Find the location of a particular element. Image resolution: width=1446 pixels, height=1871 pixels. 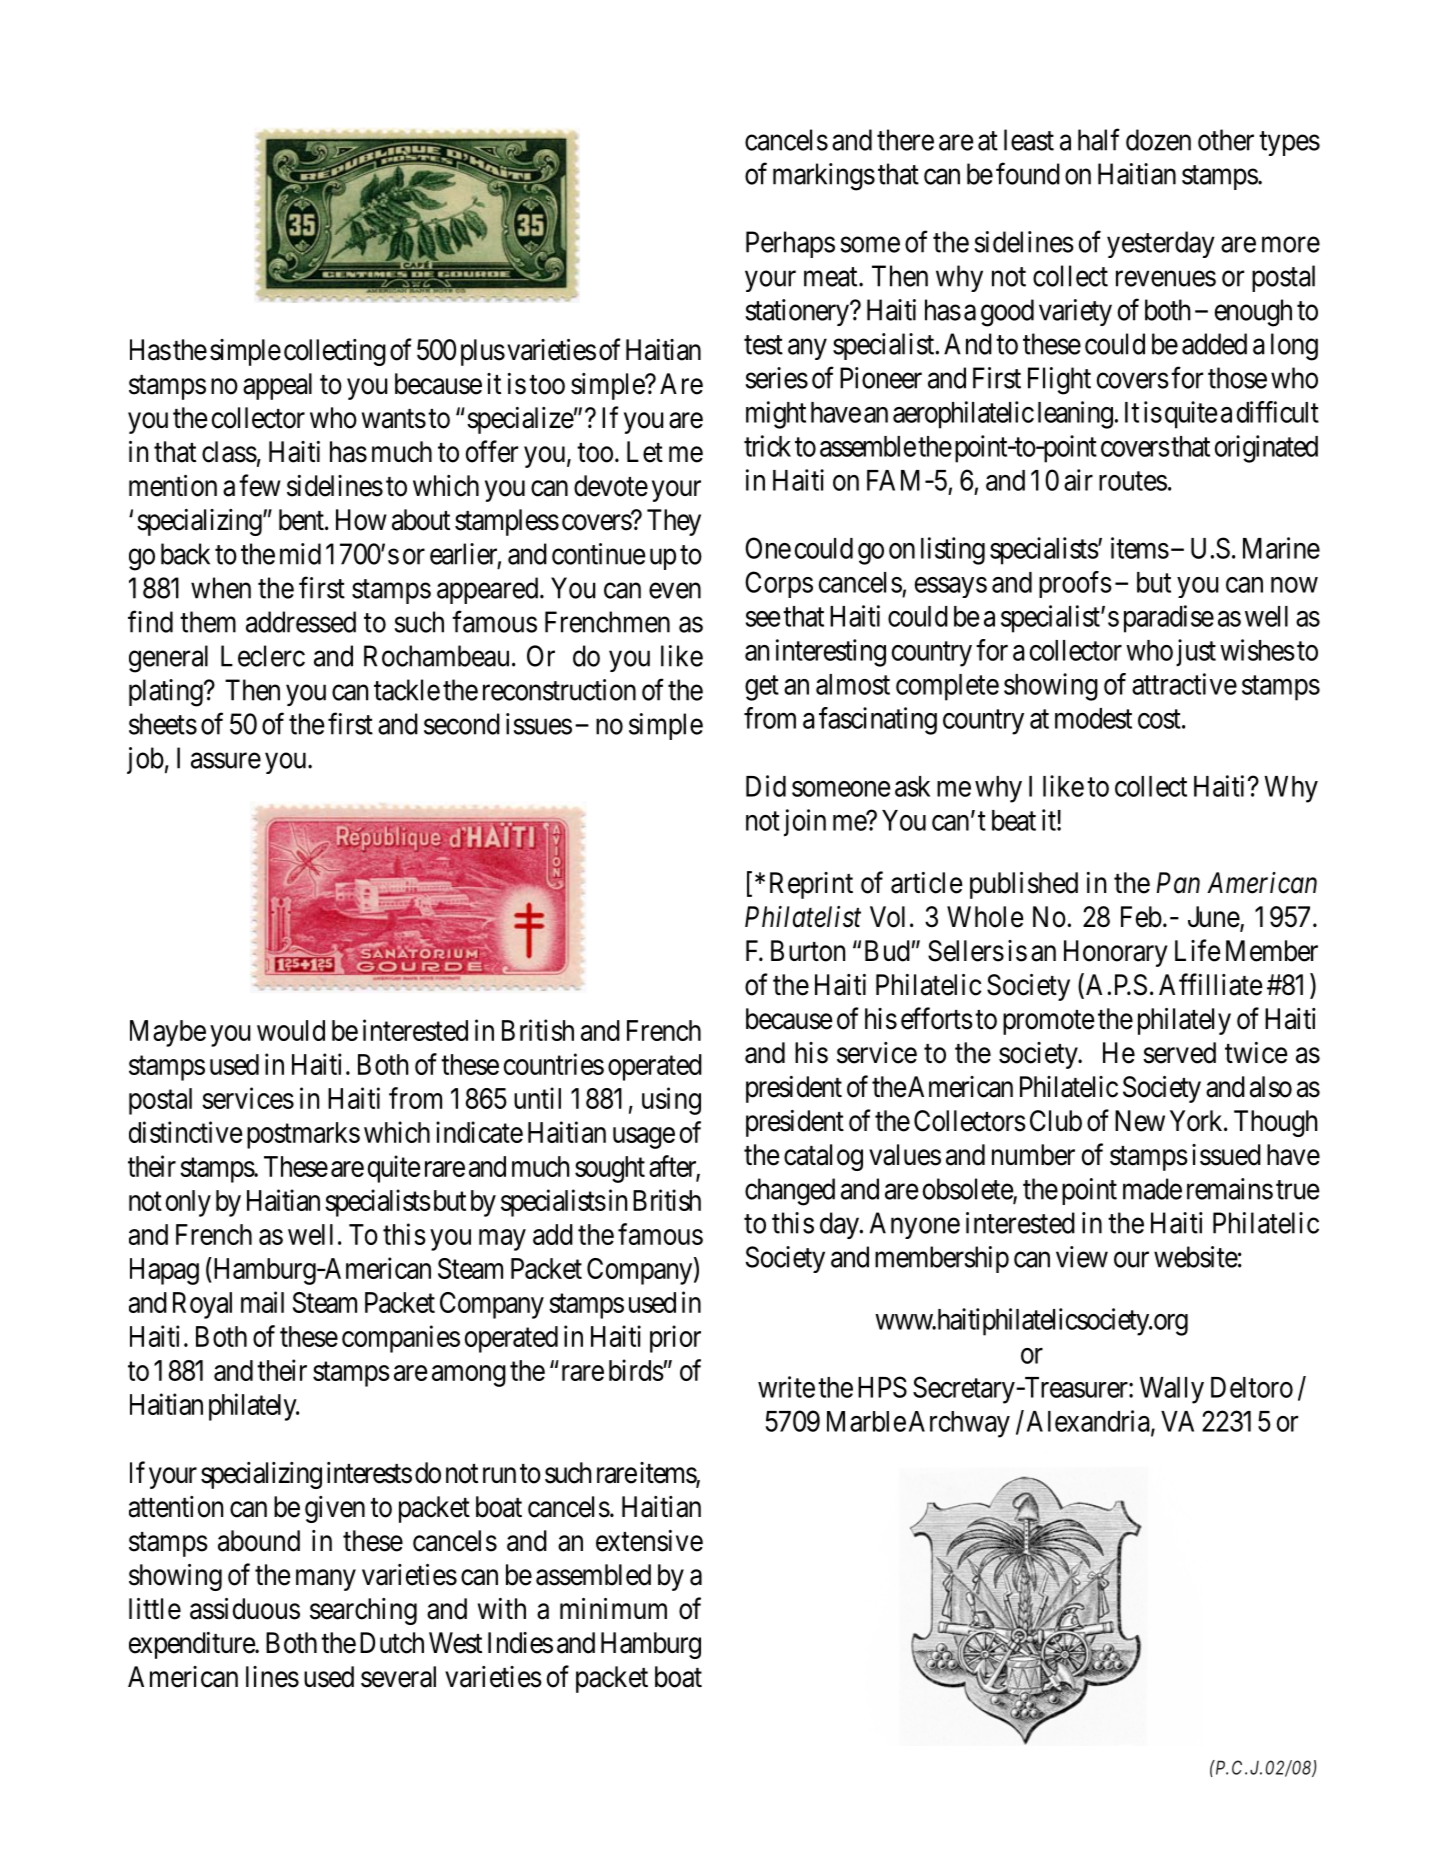

dozen is located at coordinates (1158, 140).
